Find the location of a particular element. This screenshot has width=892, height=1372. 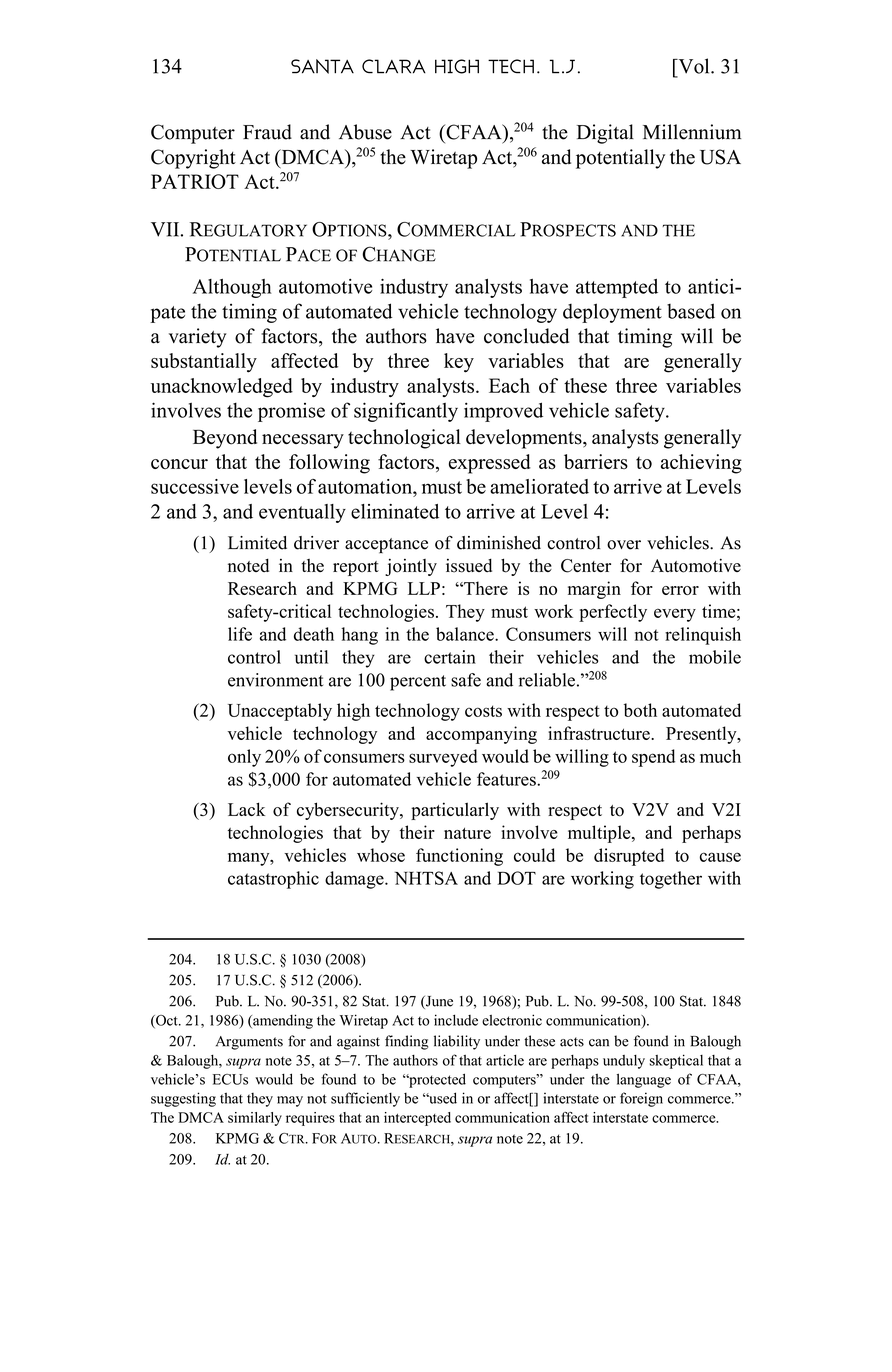

life is located at coordinates (240, 634).
